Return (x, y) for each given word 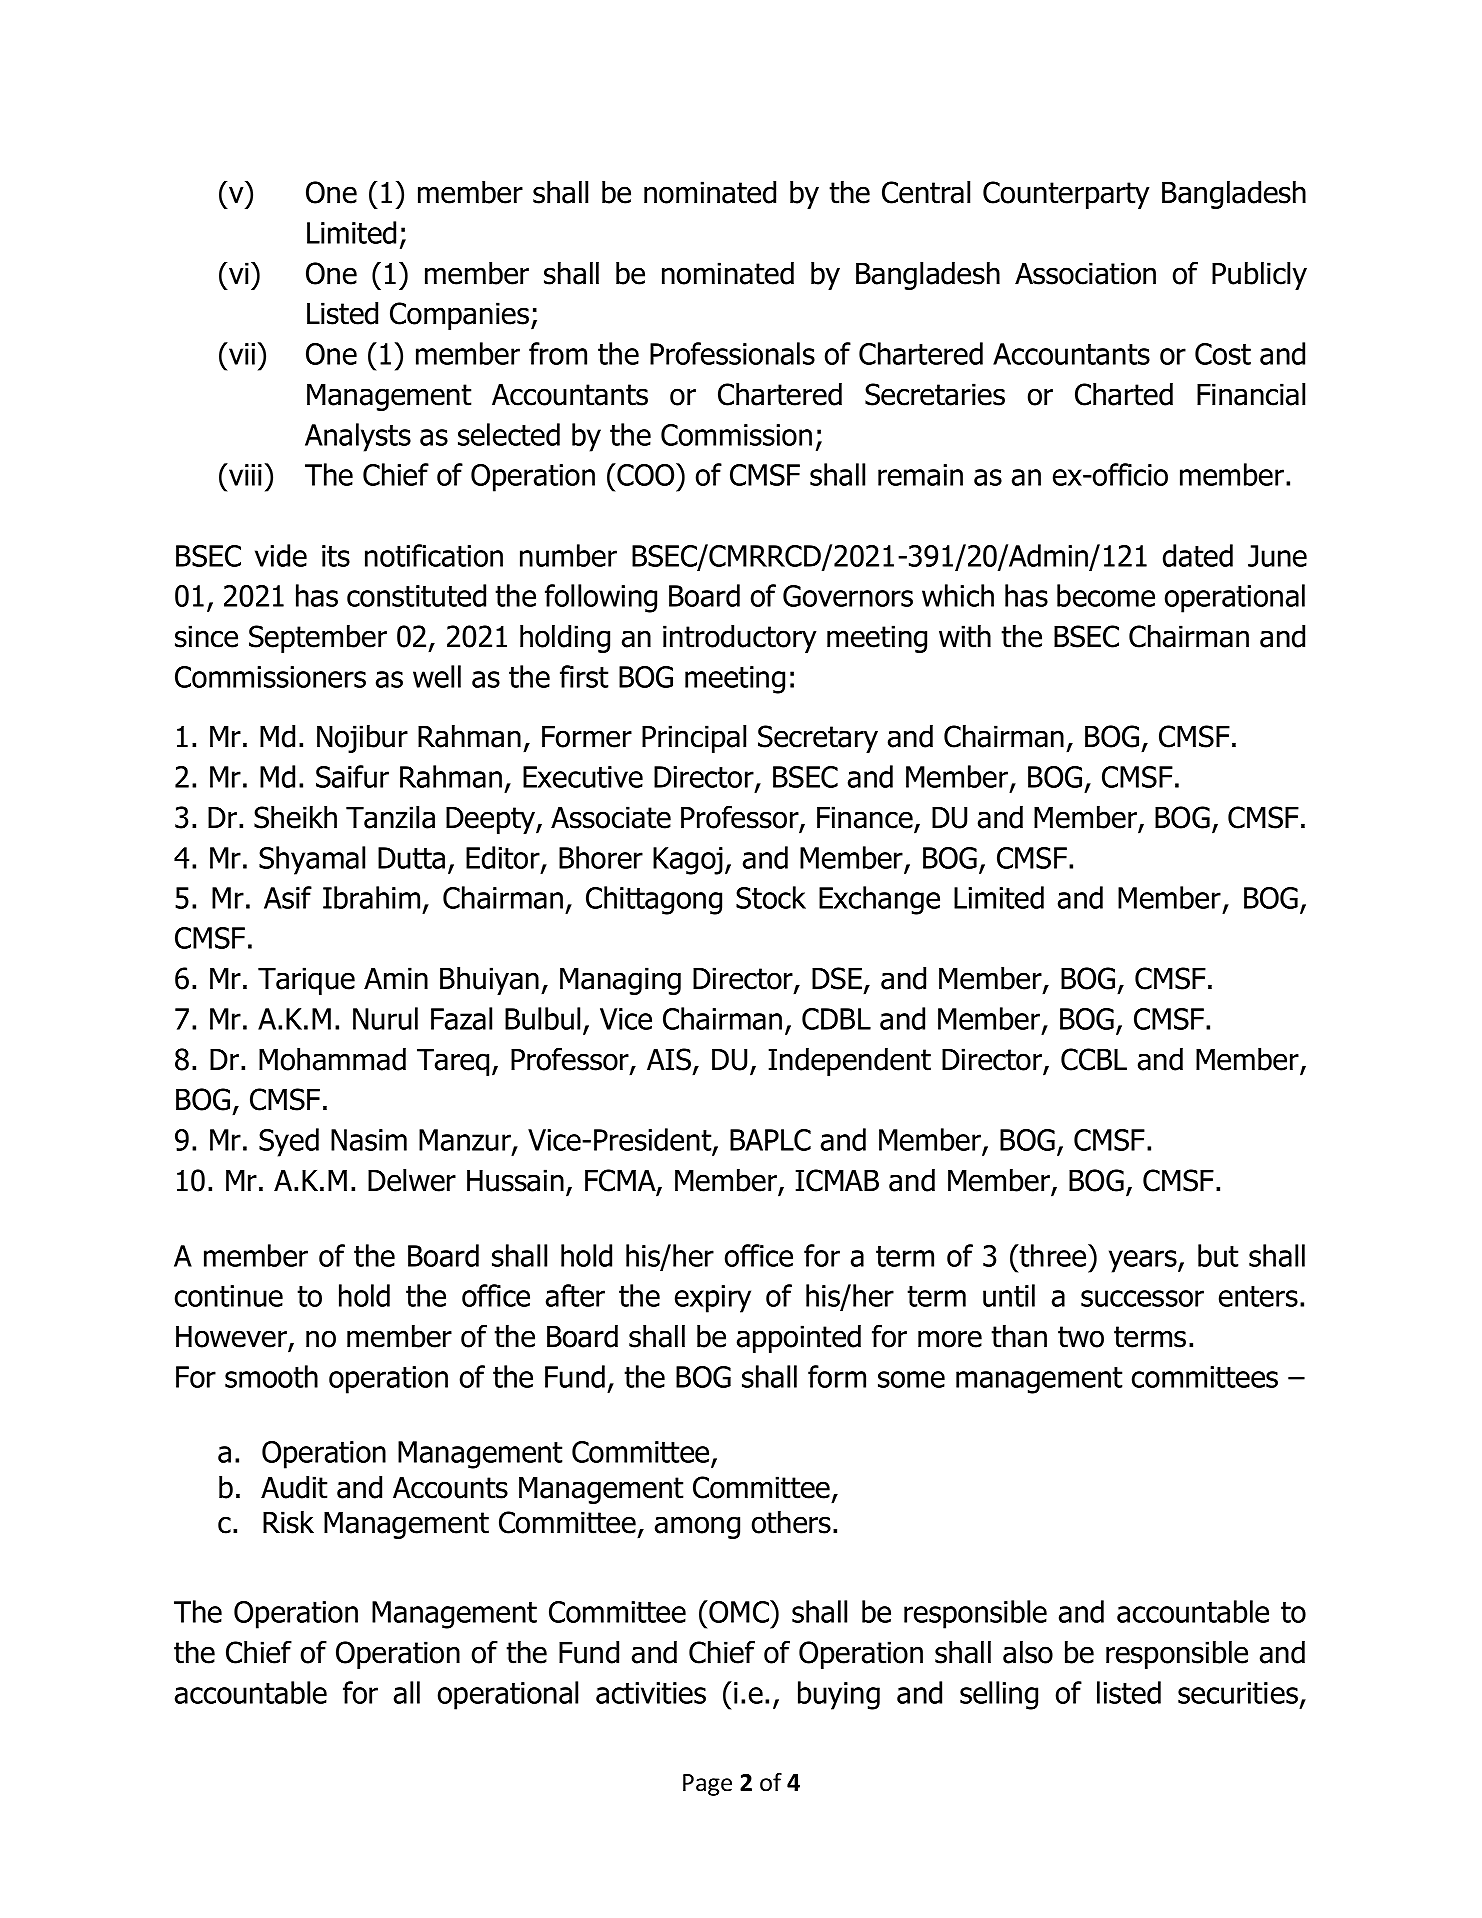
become (1106, 595)
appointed (799, 1339)
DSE (837, 978)
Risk (288, 1522)
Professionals (732, 353)
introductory (739, 639)
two (1081, 1337)
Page (707, 1785)
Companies (459, 316)
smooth (271, 1376)
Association (1085, 273)
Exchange (879, 900)
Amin (396, 978)
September (318, 639)
